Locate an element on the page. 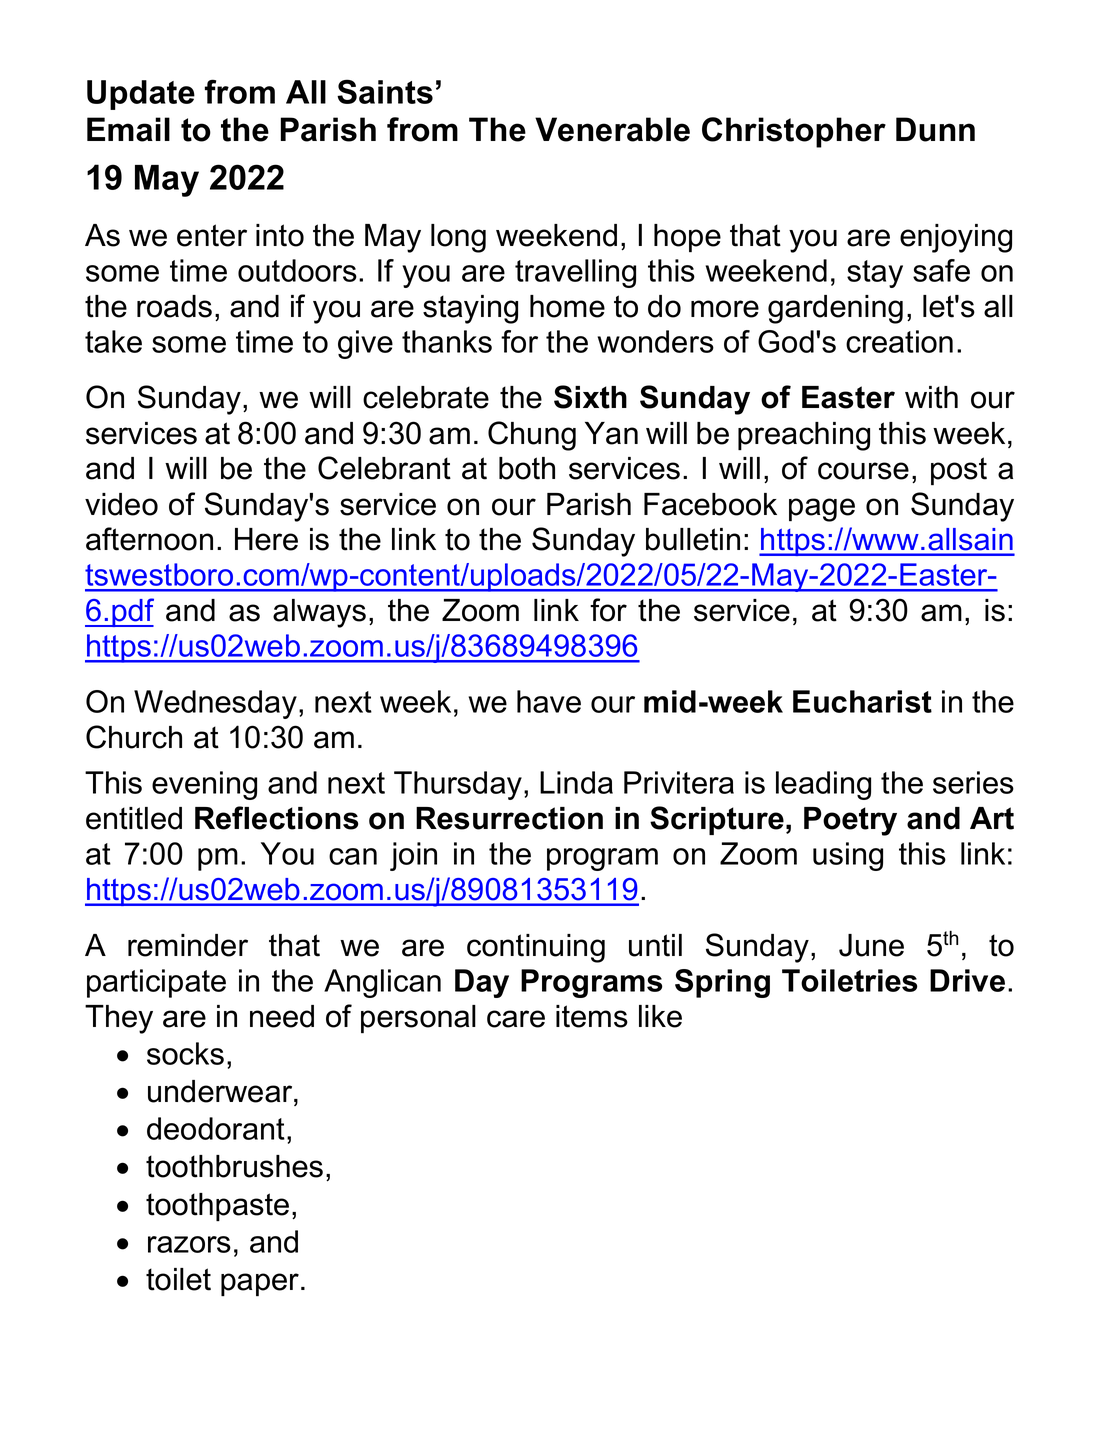  razors is located at coordinates (189, 1244).
